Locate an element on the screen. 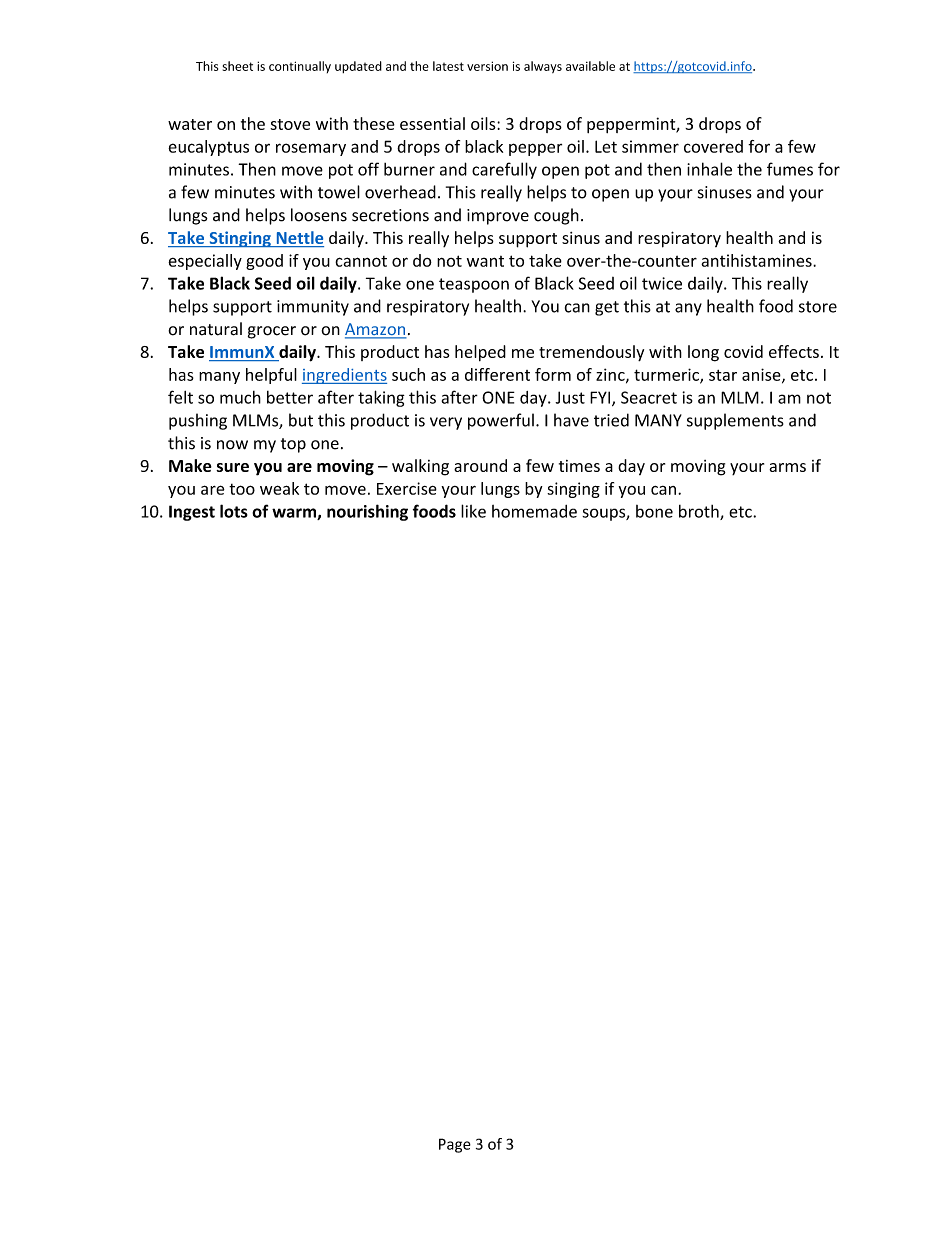 This screenshot has width=952, height=1233. lots is located at coordinates (234, 511).
